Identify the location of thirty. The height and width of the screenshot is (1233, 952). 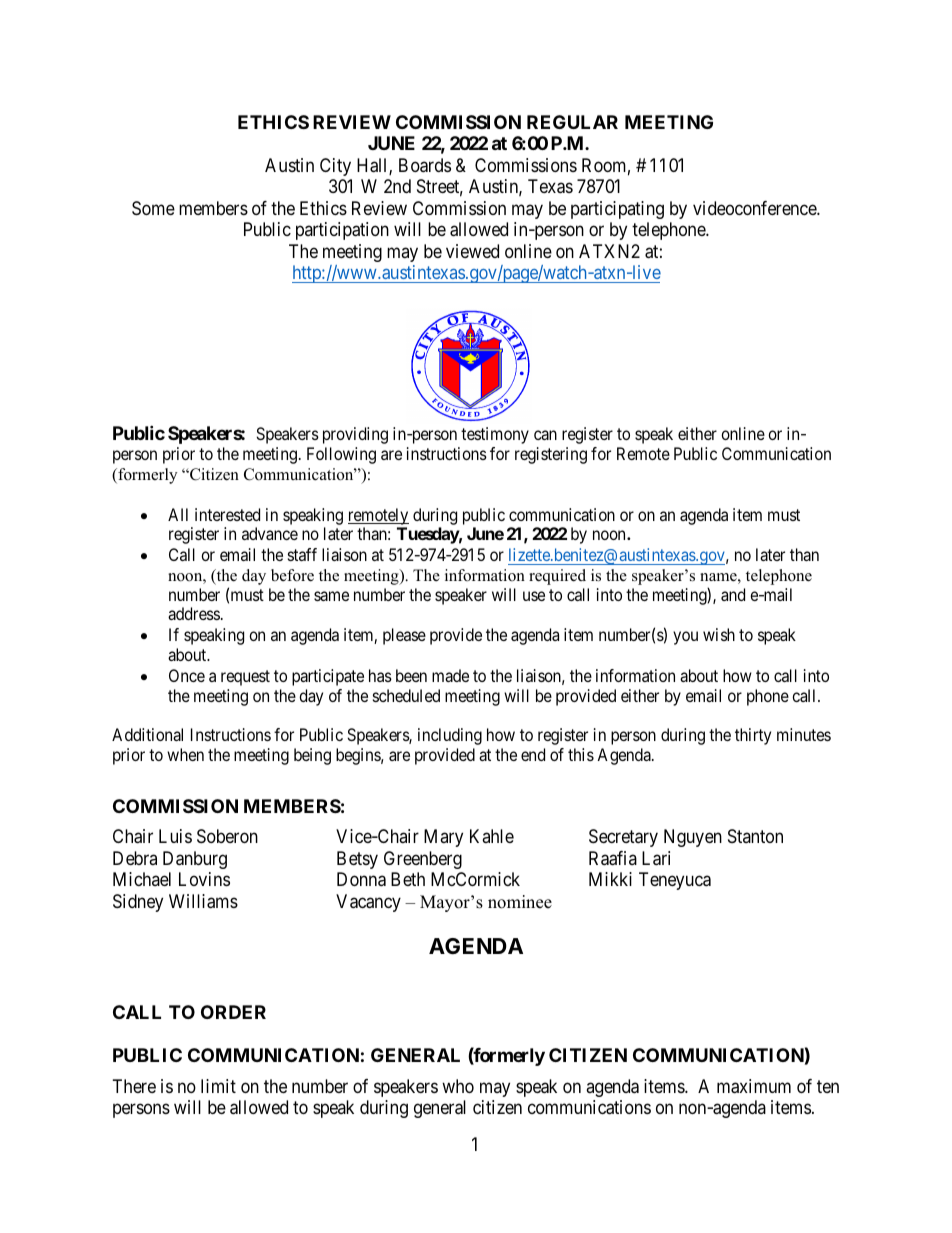
(753, 736).
